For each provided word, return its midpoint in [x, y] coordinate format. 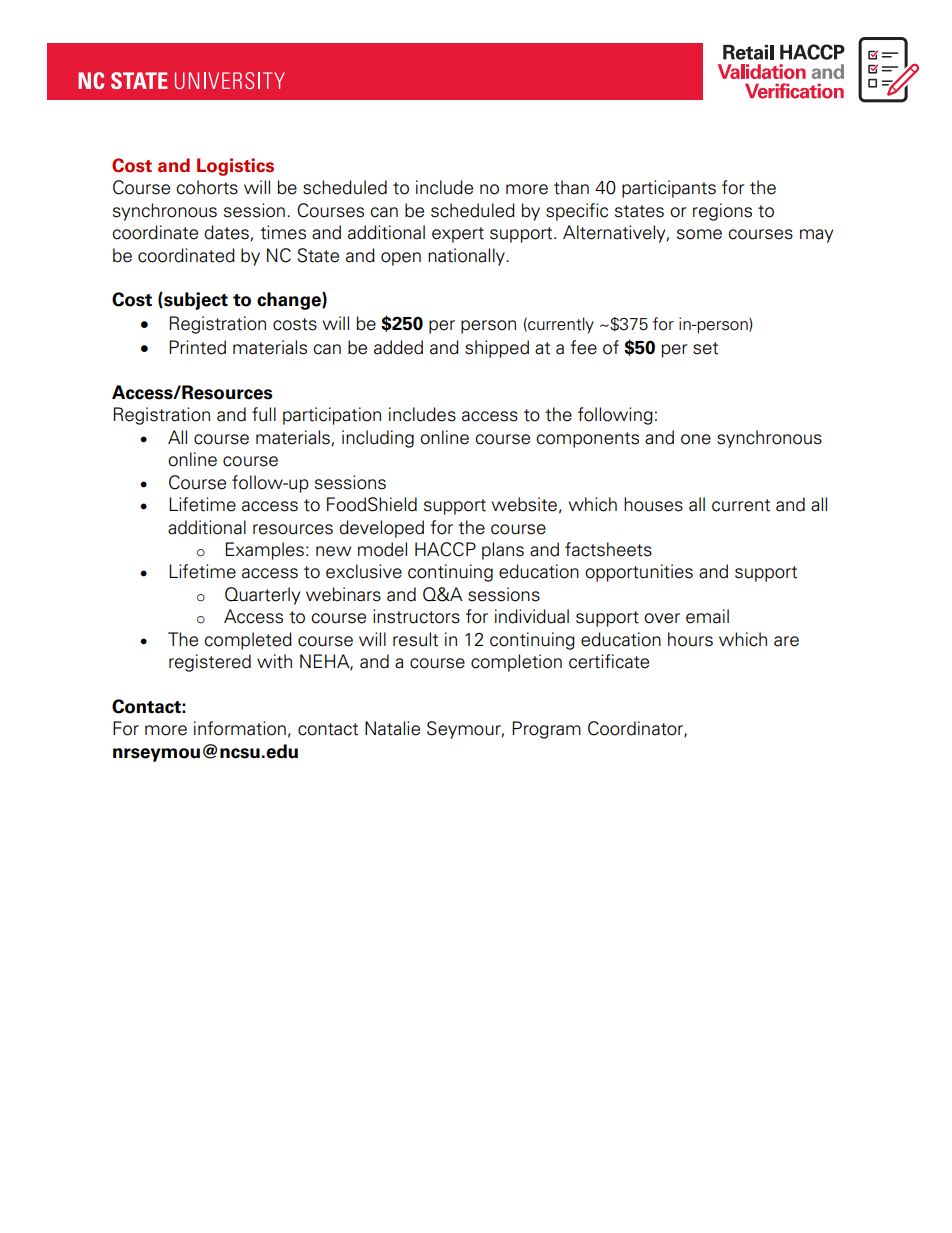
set [705, 348]
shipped [497, 349]
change [290, 301]
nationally [467, 257]
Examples [264, 551]
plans [503, 551]
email [707, 616]
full [264, 414]
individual [532, 616]
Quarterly [262, 596]
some [699, 234]
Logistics [235, 167]
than [571, 187]
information [240, 728]
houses [653, 504]
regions [722, 212]
